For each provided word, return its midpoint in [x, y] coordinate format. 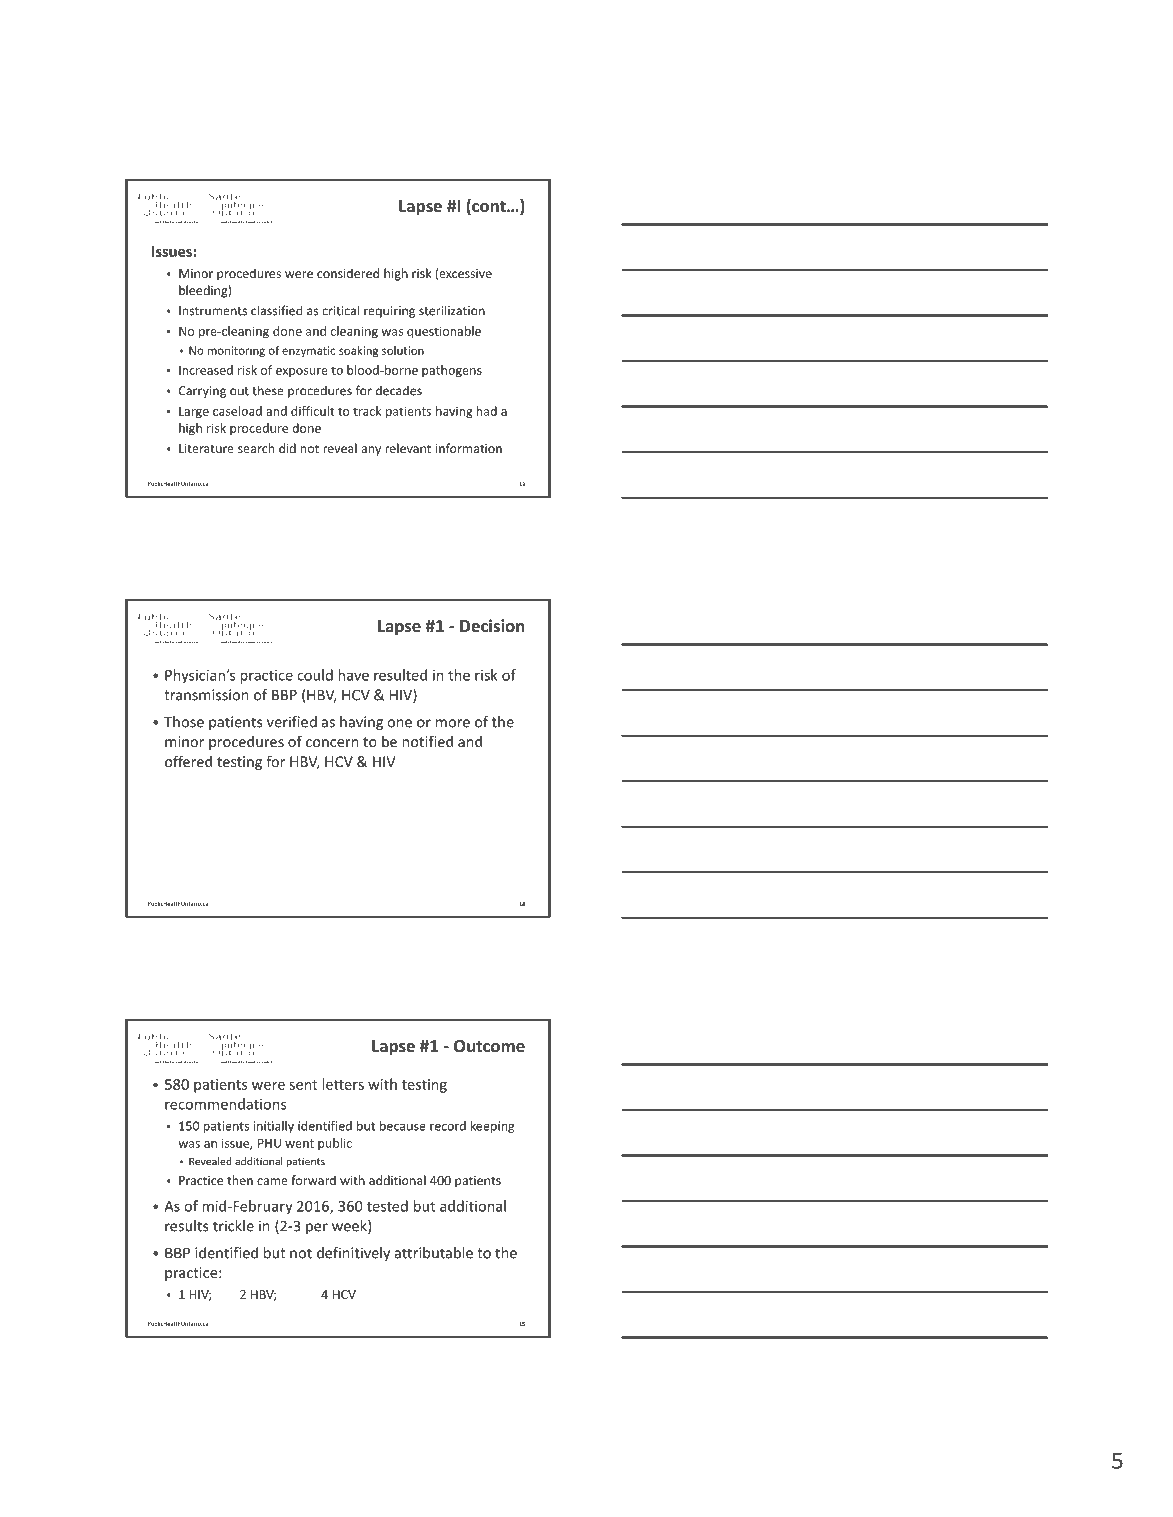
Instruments [213, 311]
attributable [434, 1253]
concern [332, 743]
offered [188, 761]
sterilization [452, 310]
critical [340, 310]
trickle [233, 1226]
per [317, 1228]
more [453, 723]
